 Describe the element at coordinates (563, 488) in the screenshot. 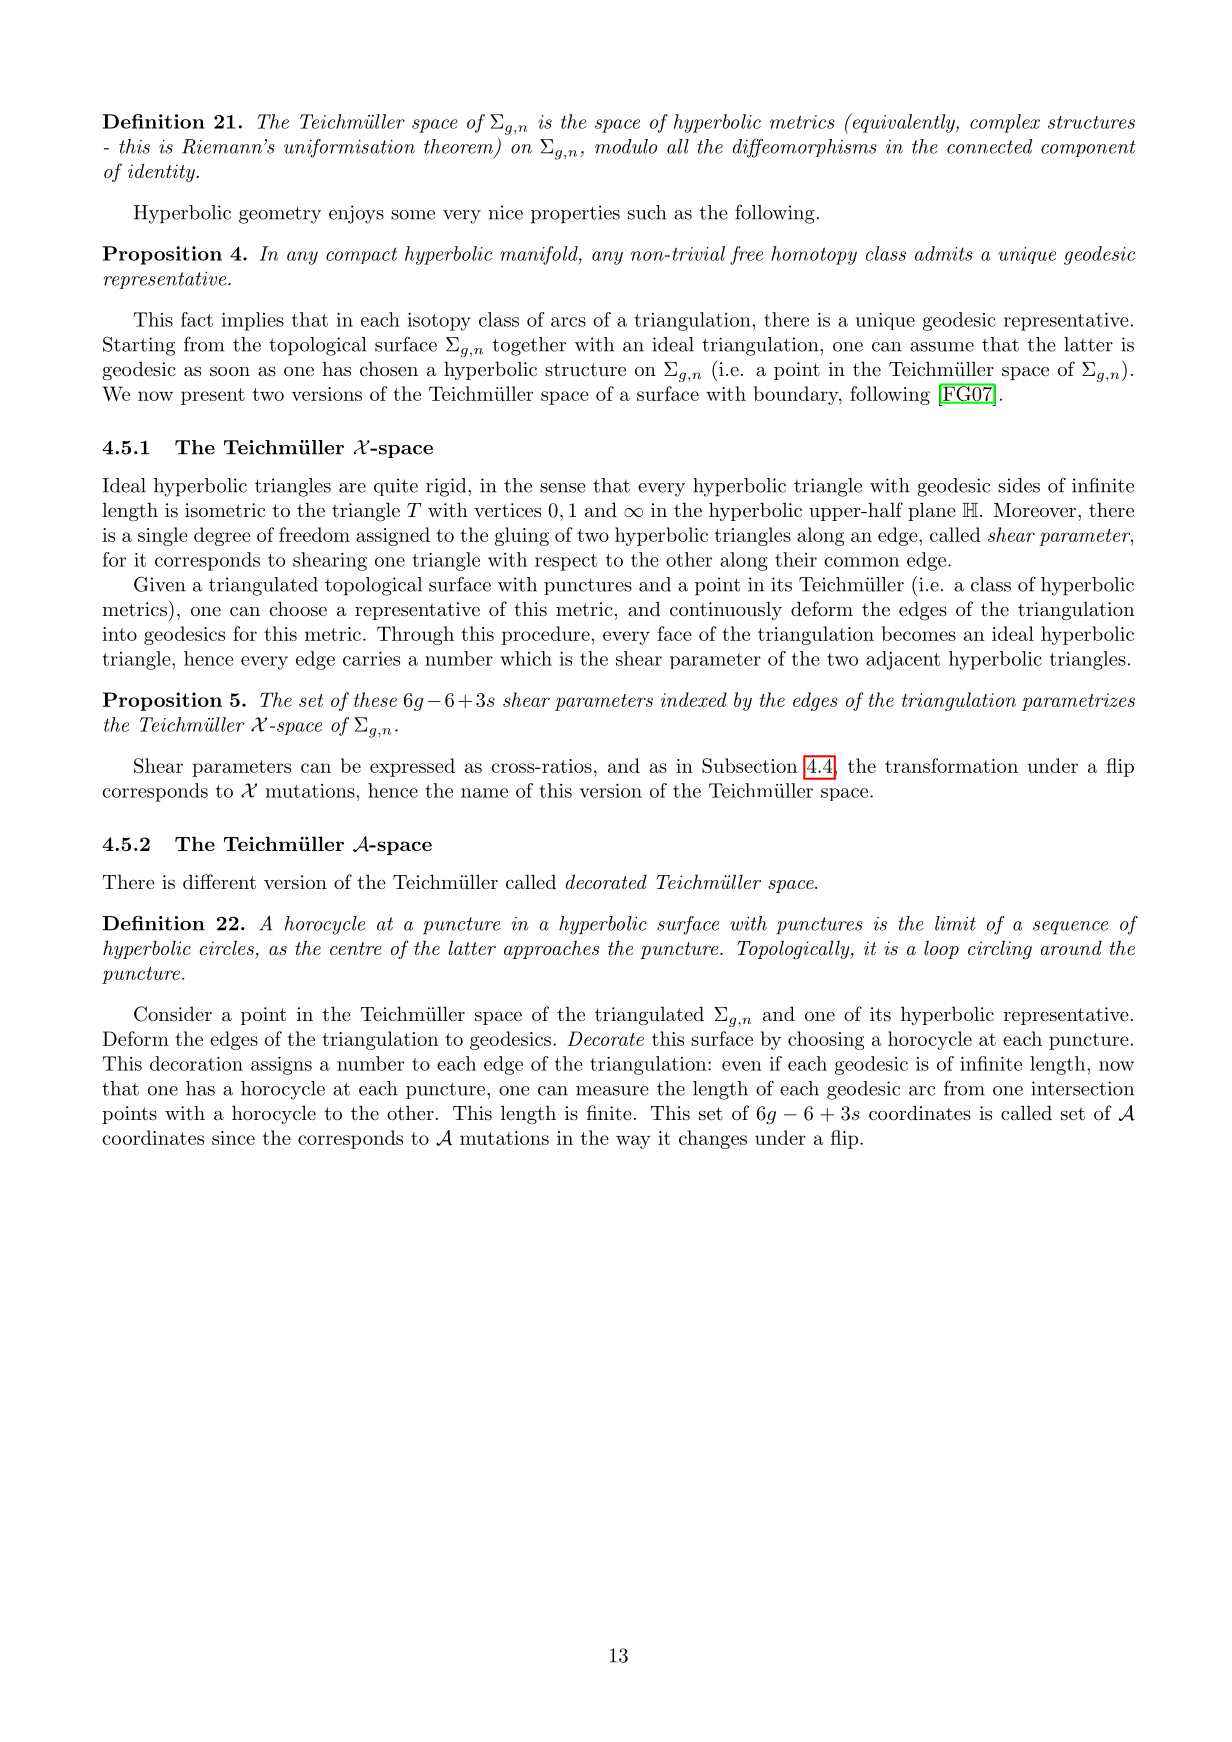

I see `sense` at that location.
